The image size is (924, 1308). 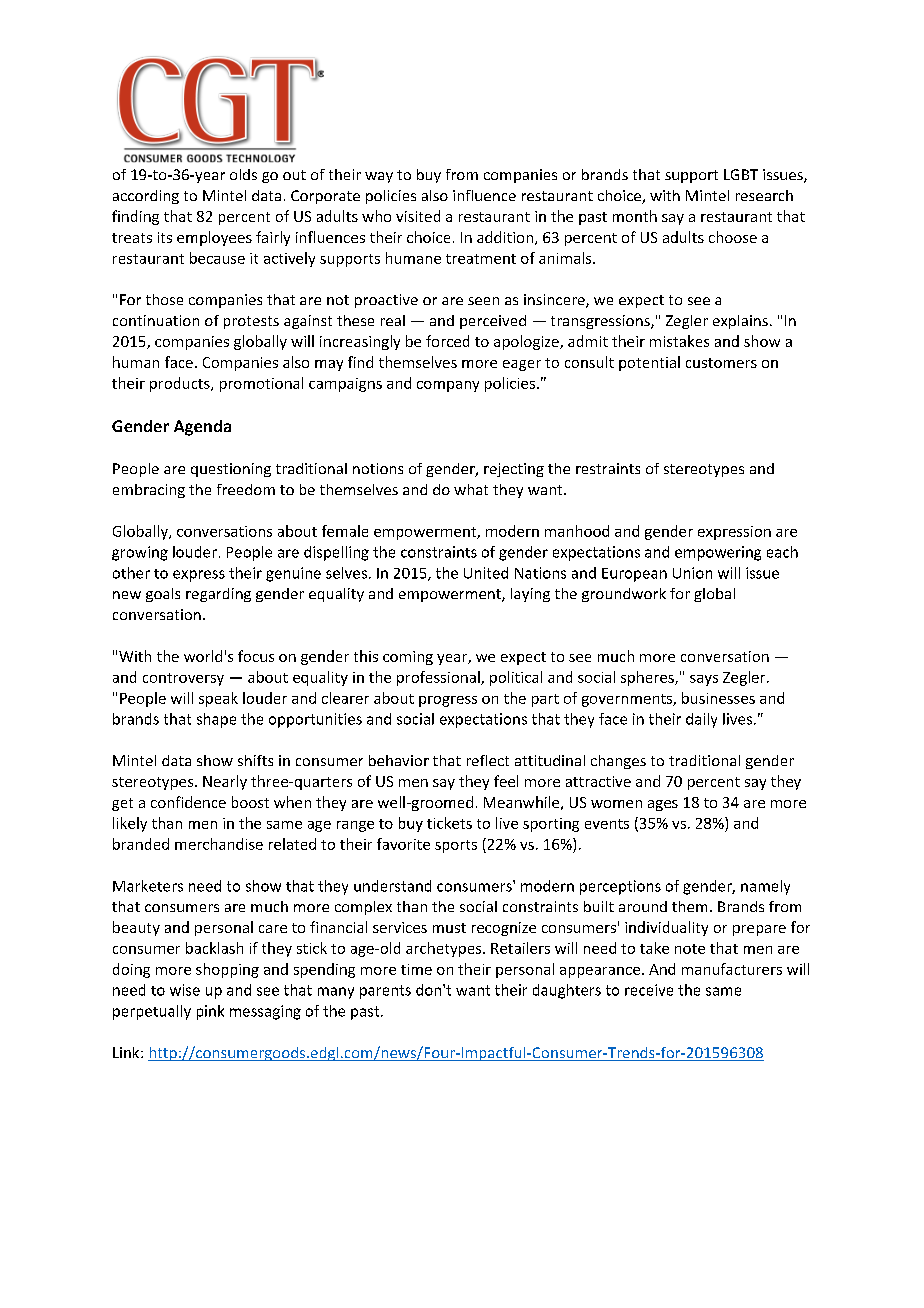 What do you see at coordinates (146, 197) in the document?
I see `according` at bounding box center [146, 197].
